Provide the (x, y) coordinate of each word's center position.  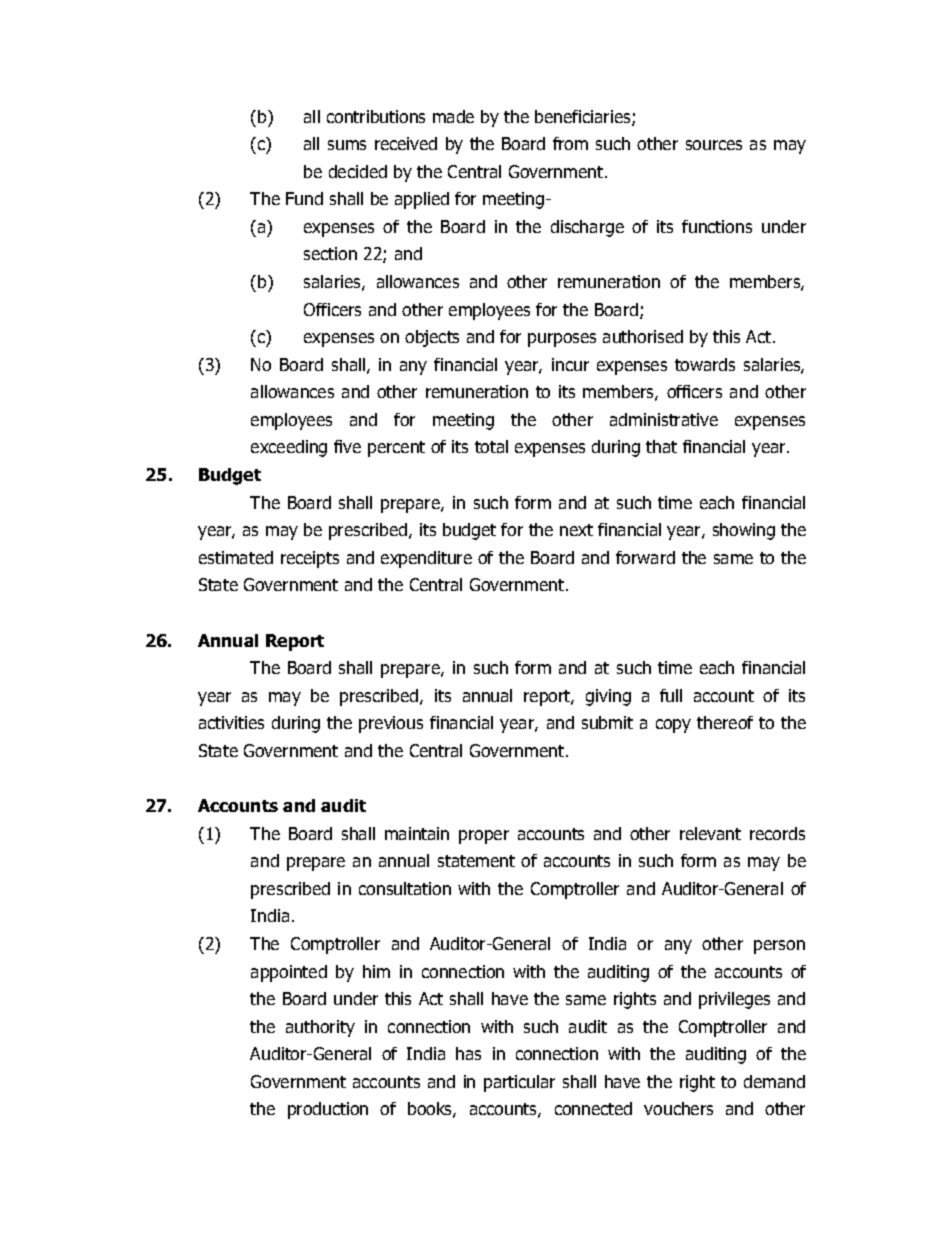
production (328, 1110)
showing (744, 531)
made (453, 116)
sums (347, 145)
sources (714, 145)
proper (484, 837)
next (576, 530)
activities (231, 722)
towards (705, 364)
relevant (710, 833)
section (330, 253)
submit (607, 722)
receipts (310, 559)
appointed (289, 973)
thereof (725, 722)
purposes (562, 340)
